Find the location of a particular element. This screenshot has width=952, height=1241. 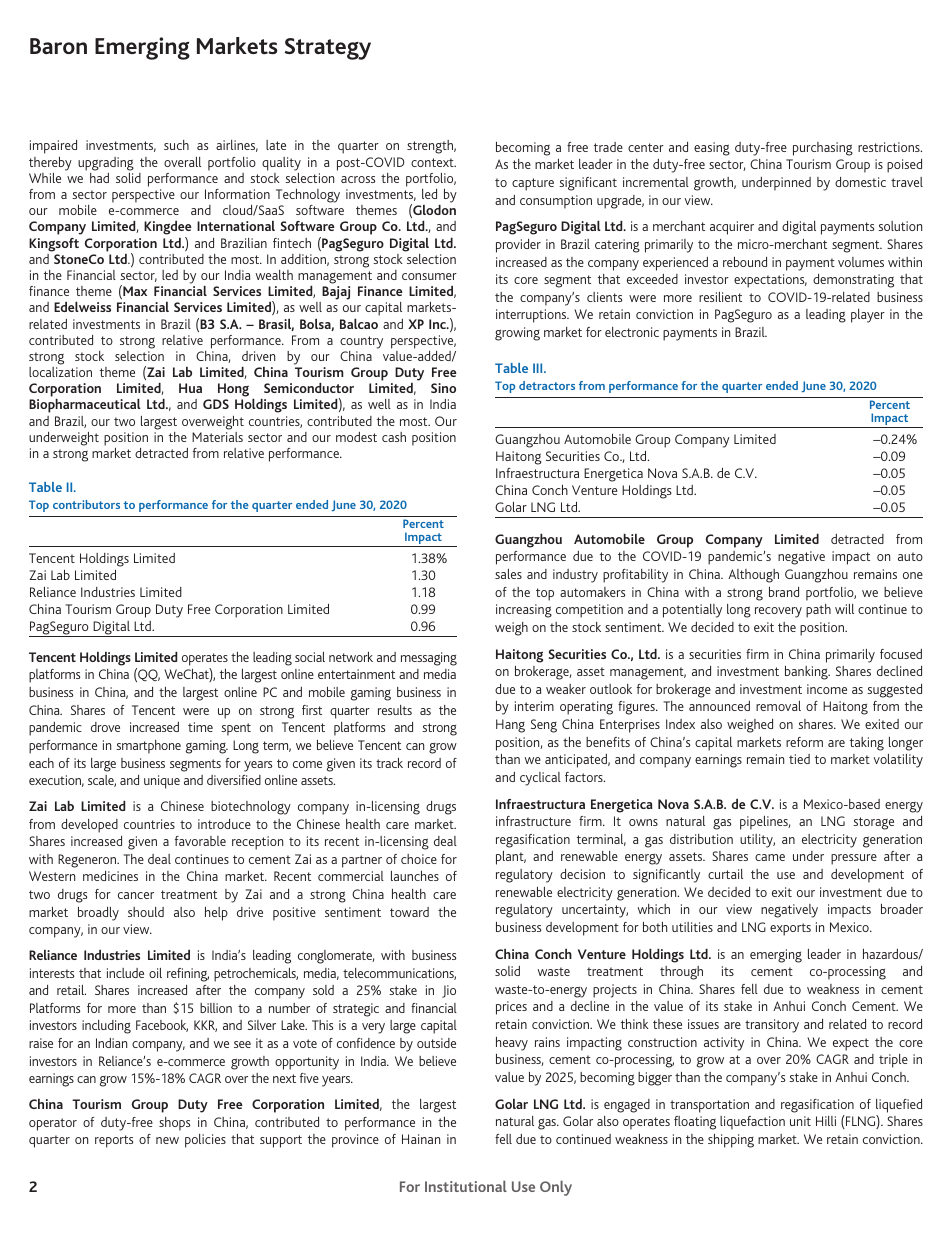

Although is located at coordinates (753, 576).
